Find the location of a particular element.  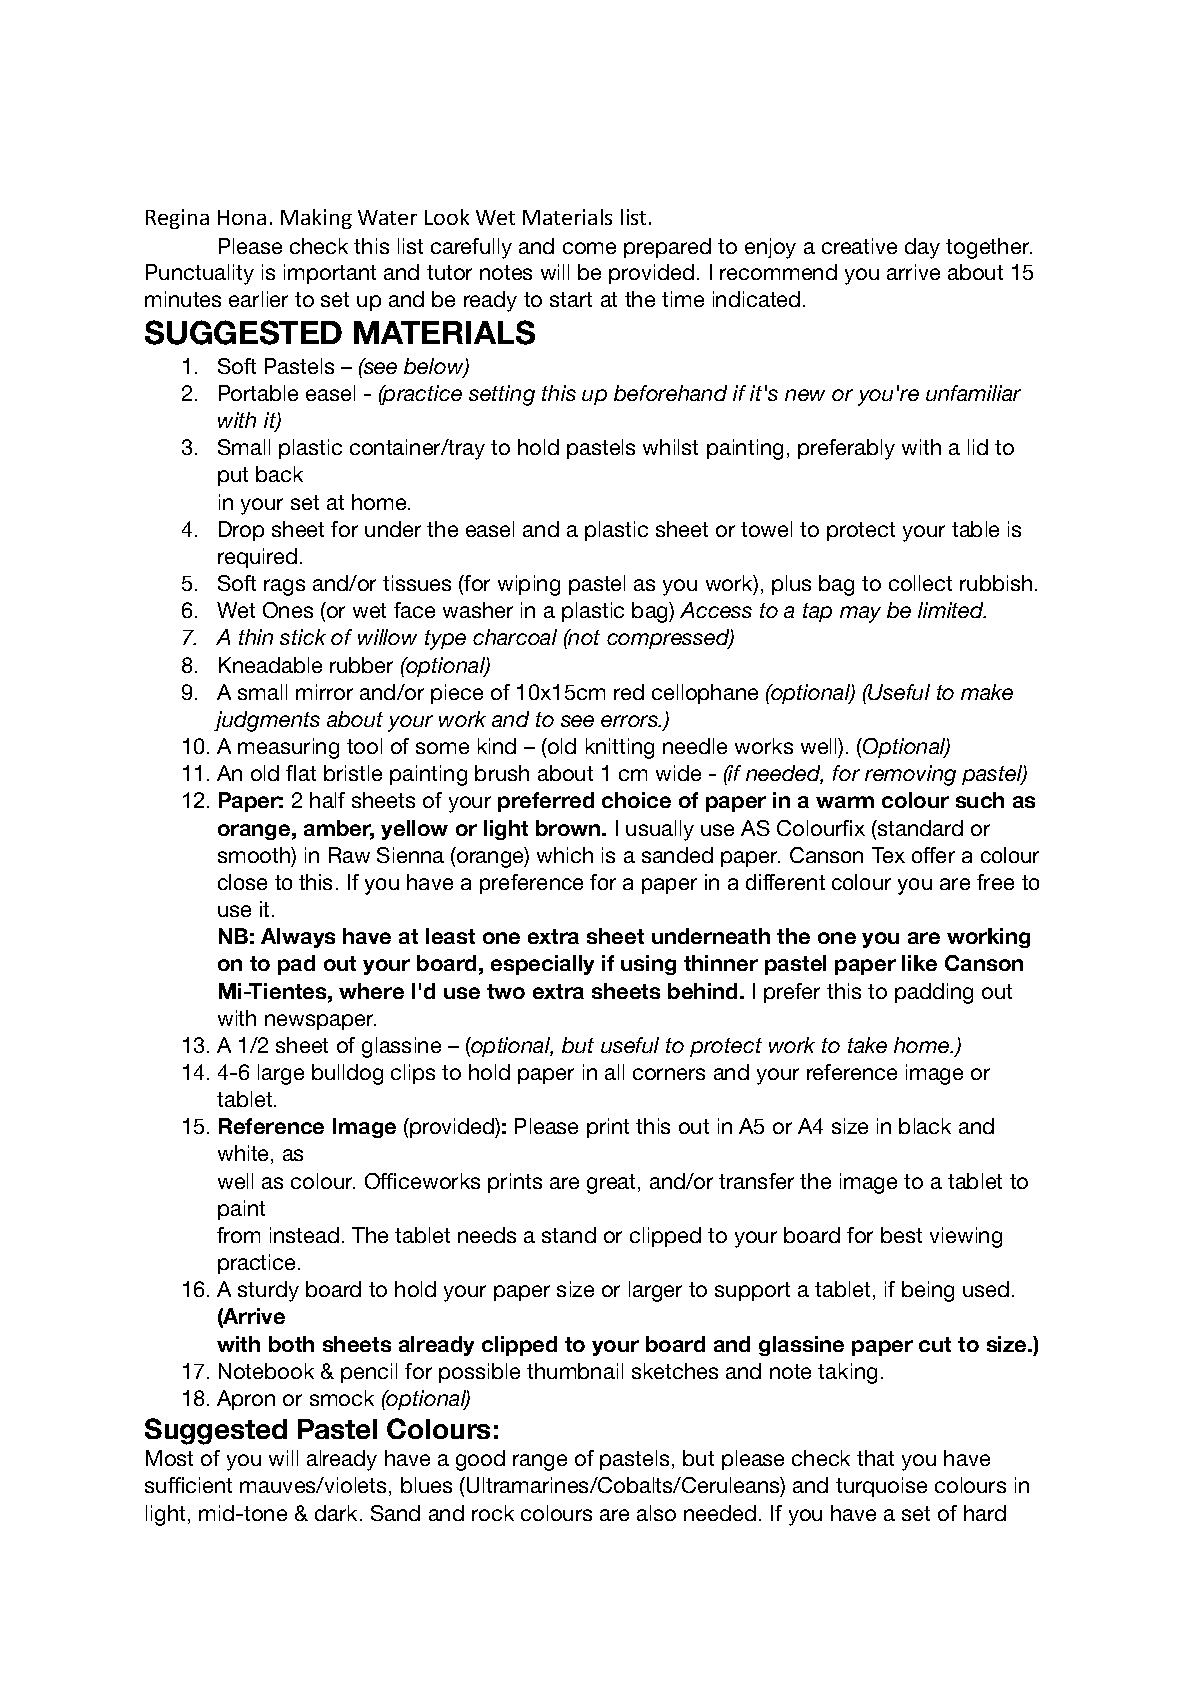

earlier is located at coordinates (258, 299).
